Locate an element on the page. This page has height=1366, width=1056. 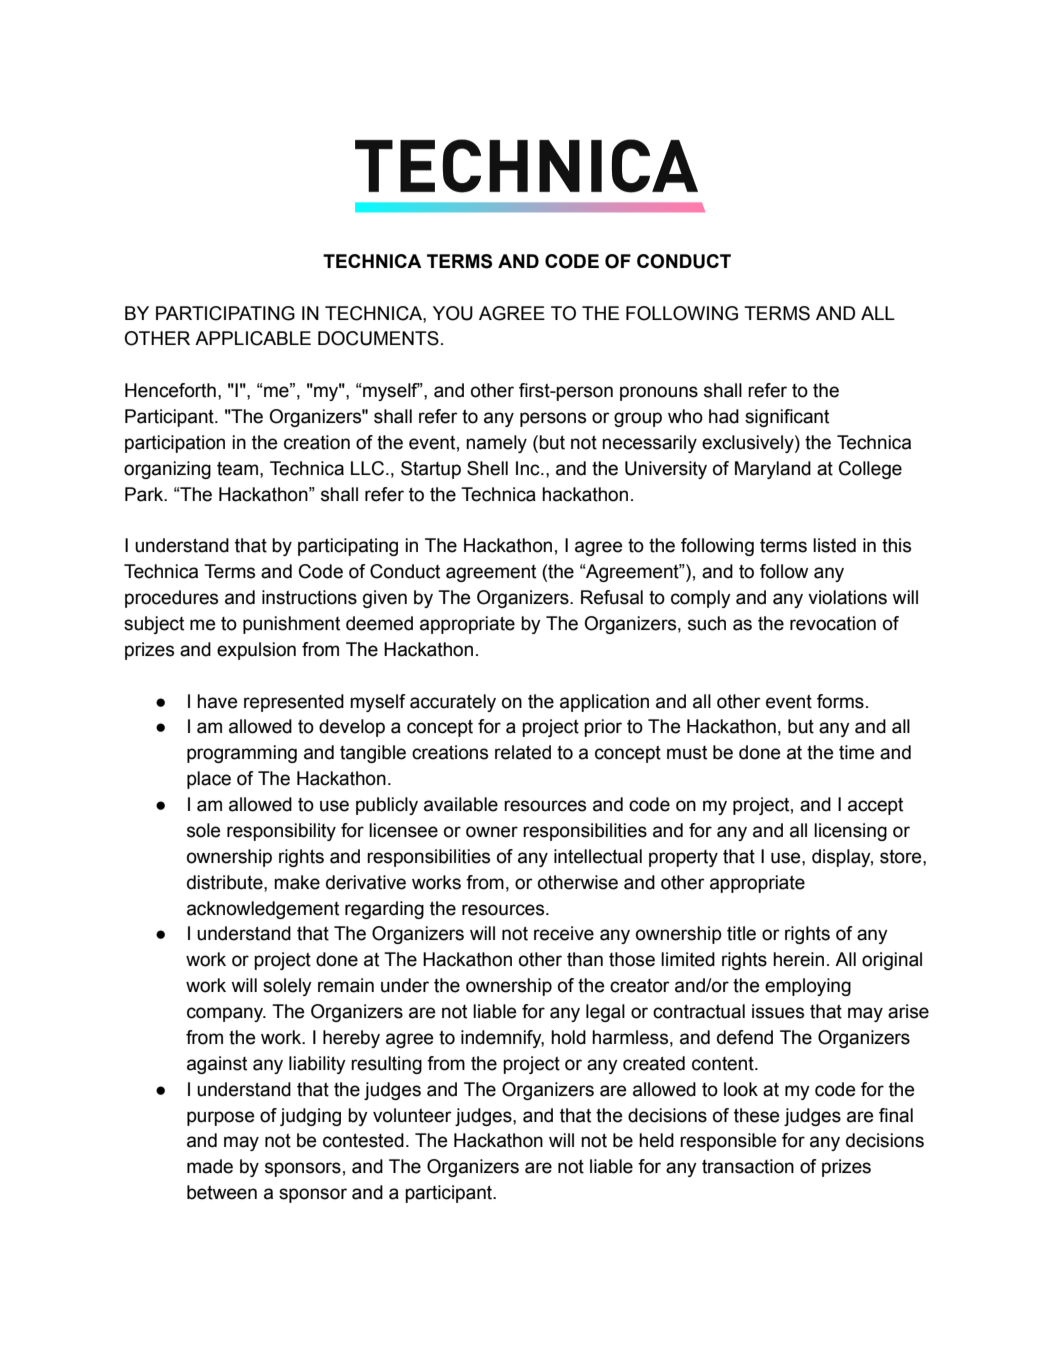
made is located at coordinates (210, 1166).
